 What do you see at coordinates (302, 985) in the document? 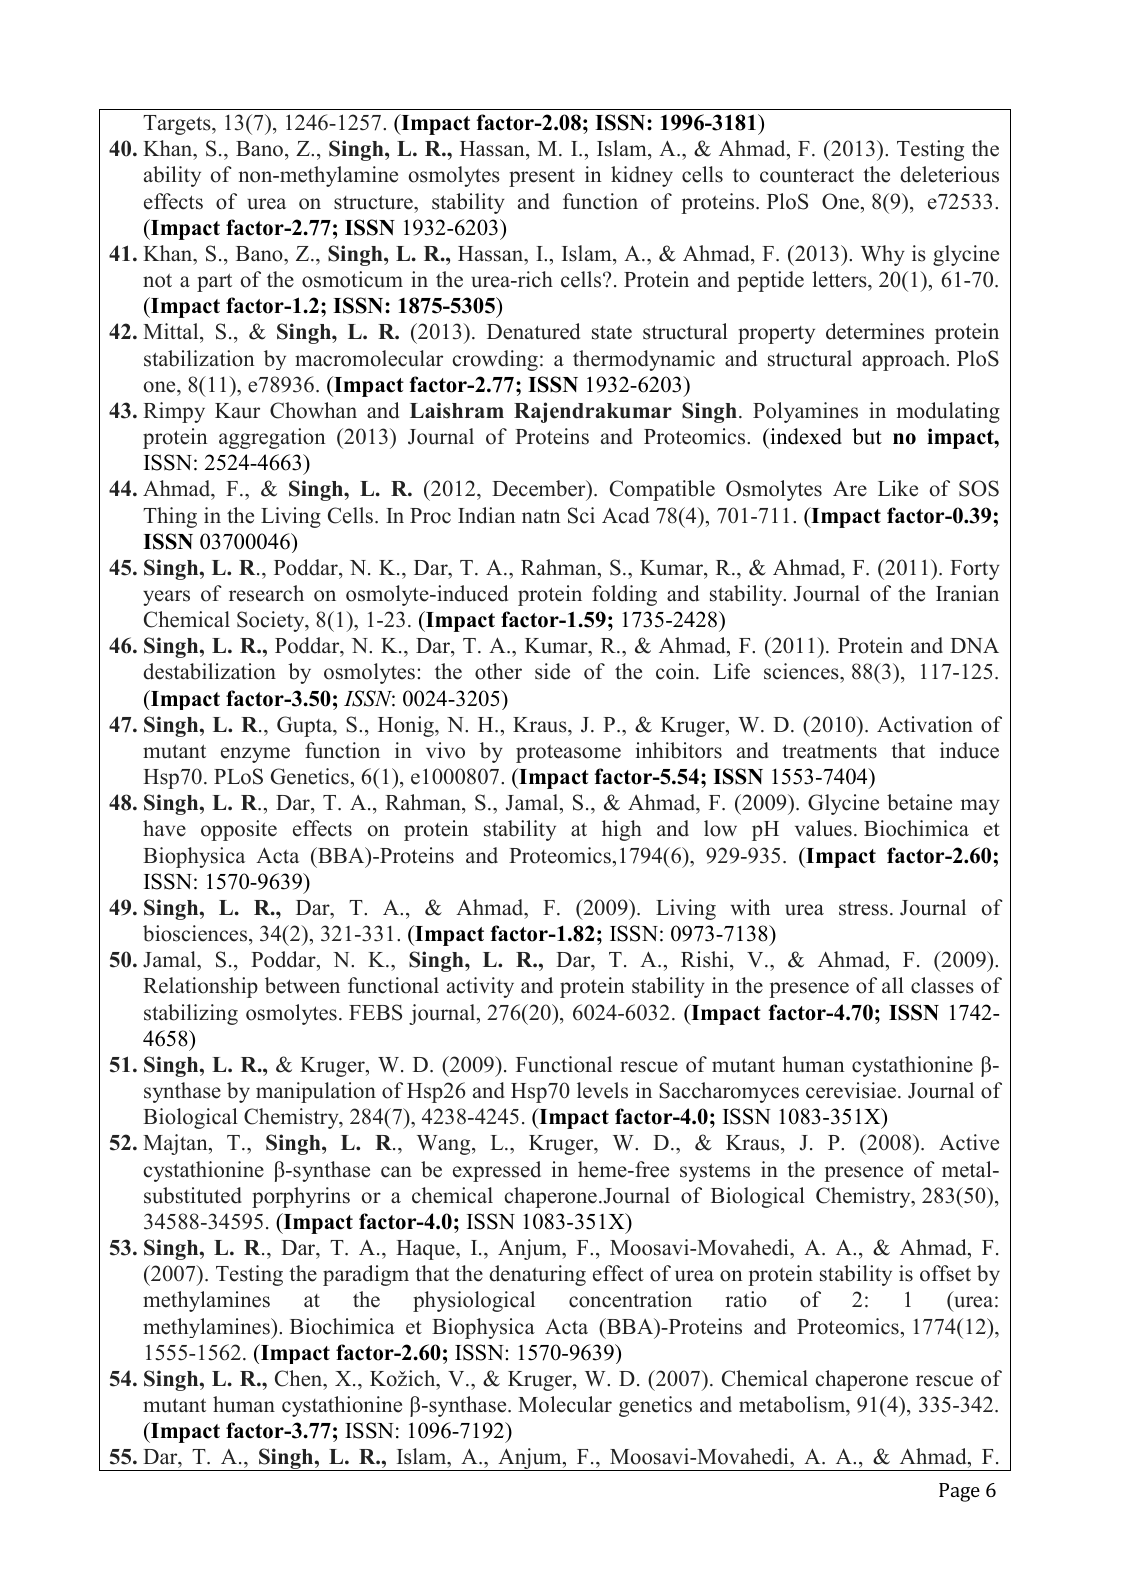
I see `between` at bounding box center [302, 985].
